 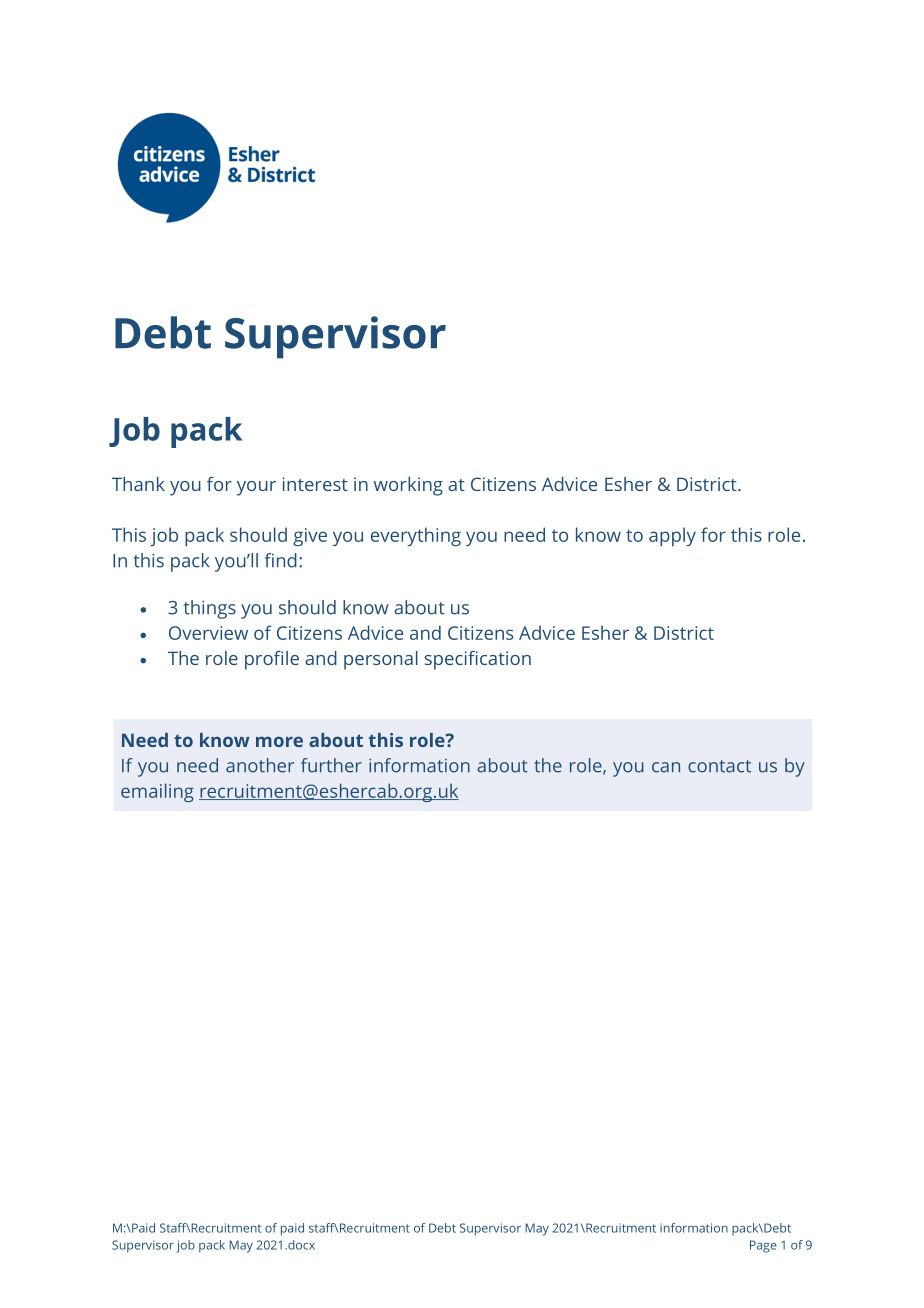 What do you see at coordinates (260, 765) in the document?
I see `another` at bounding box center [260, 765].
